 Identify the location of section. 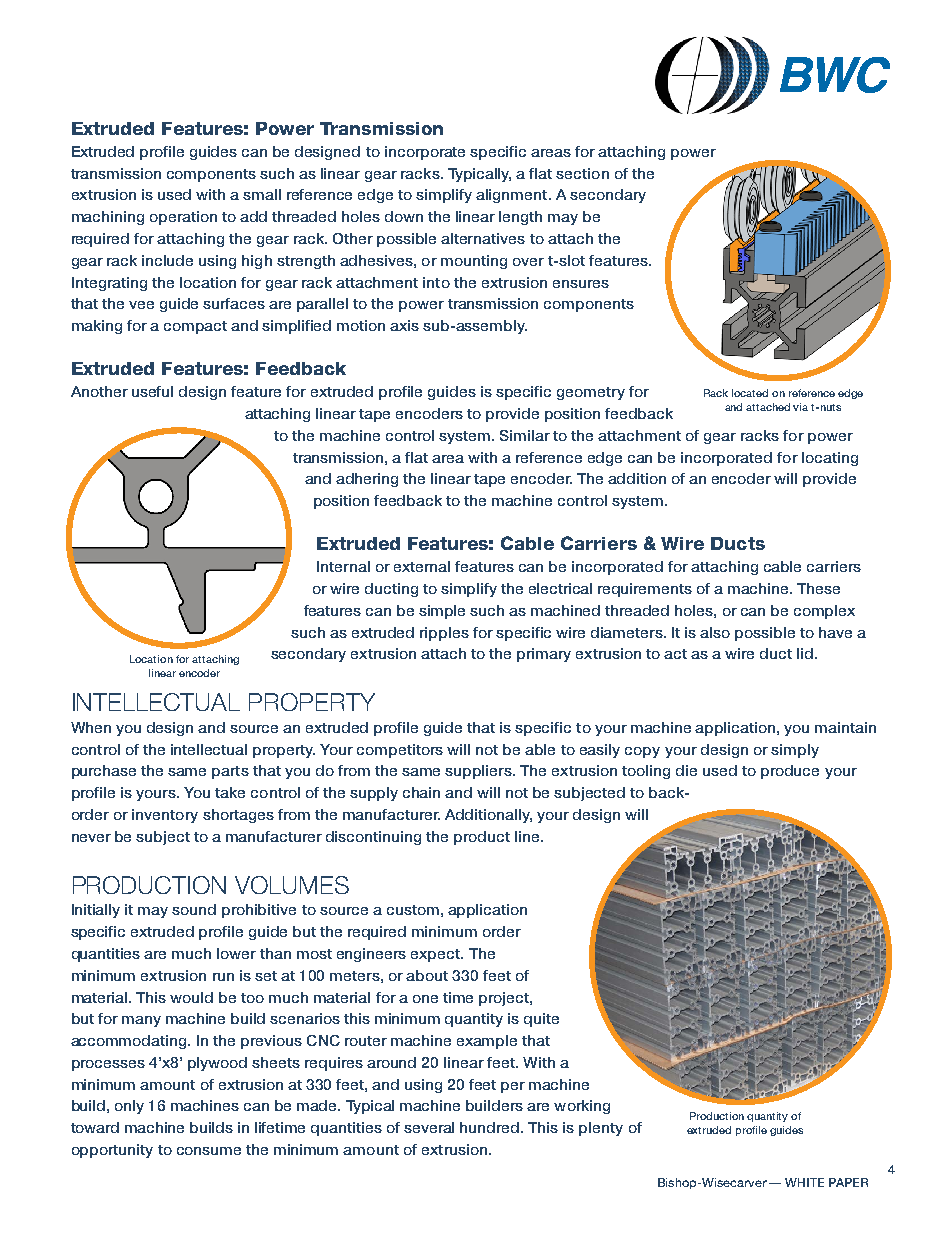
(582, 173).
